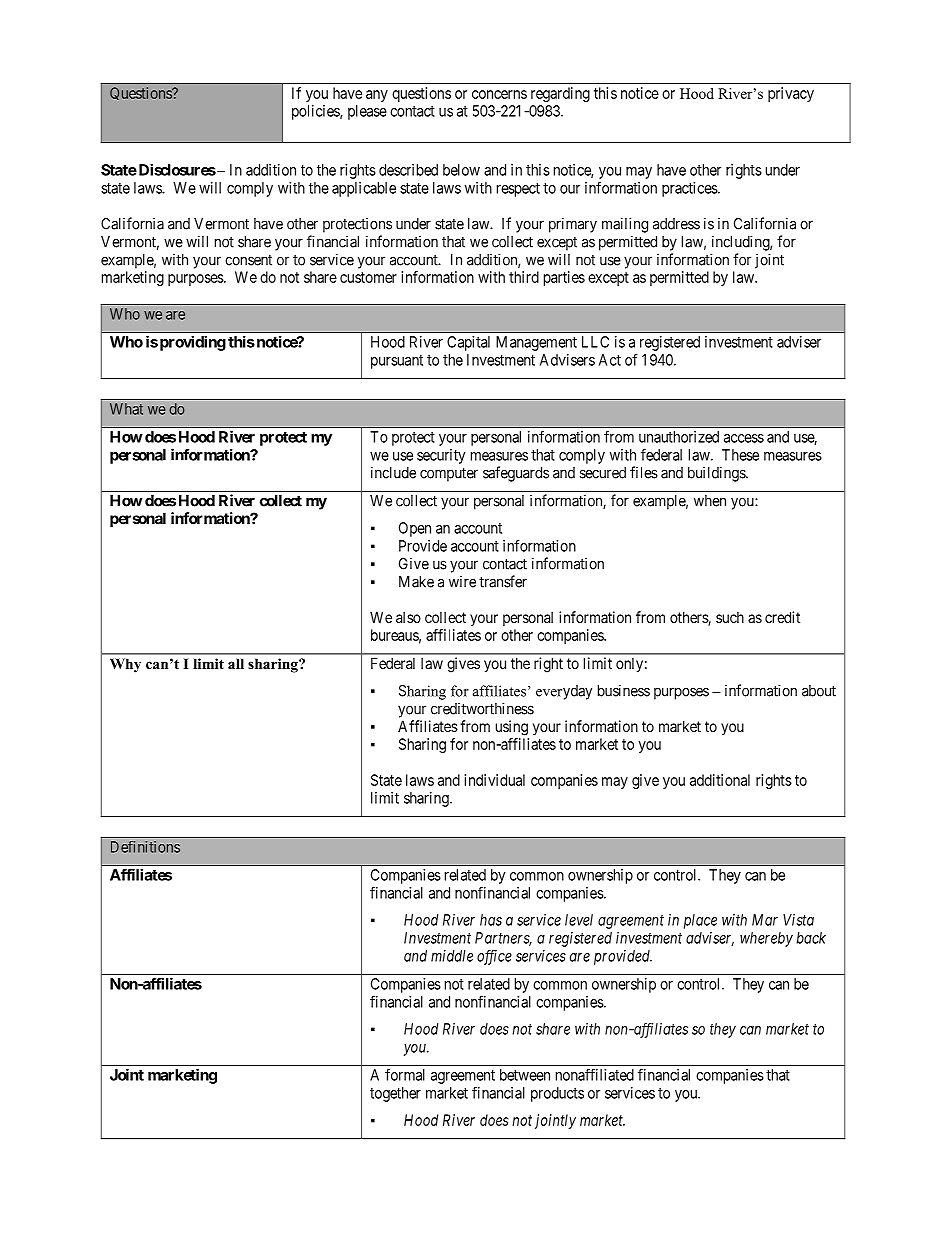  What do you see at coordinates (367, 112) in the document?
I see `please` at bounding box center [367, 112].
